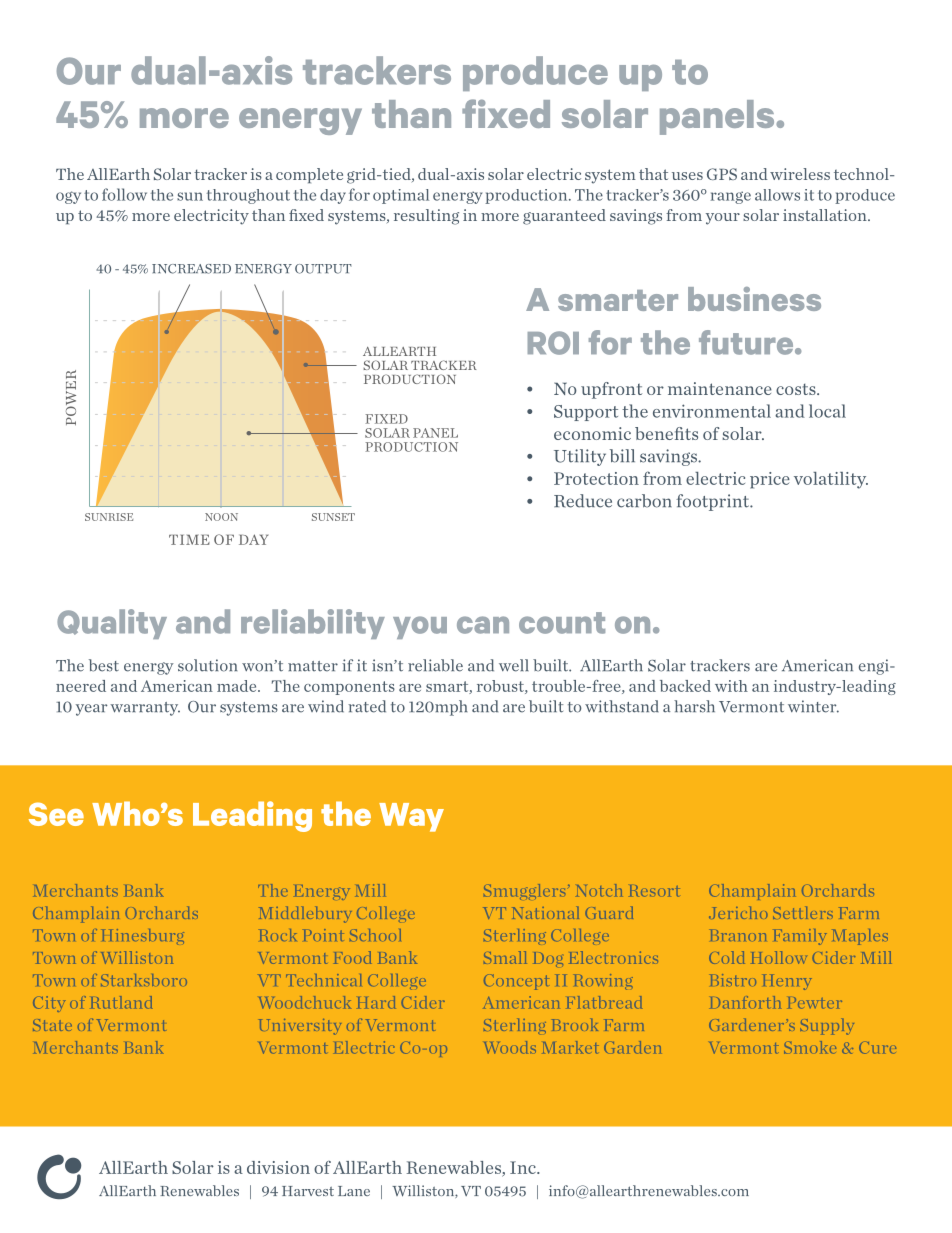  What do you see at coordinates (56, 814) in the page?
I see `See` at bounding box center [56, 814].
